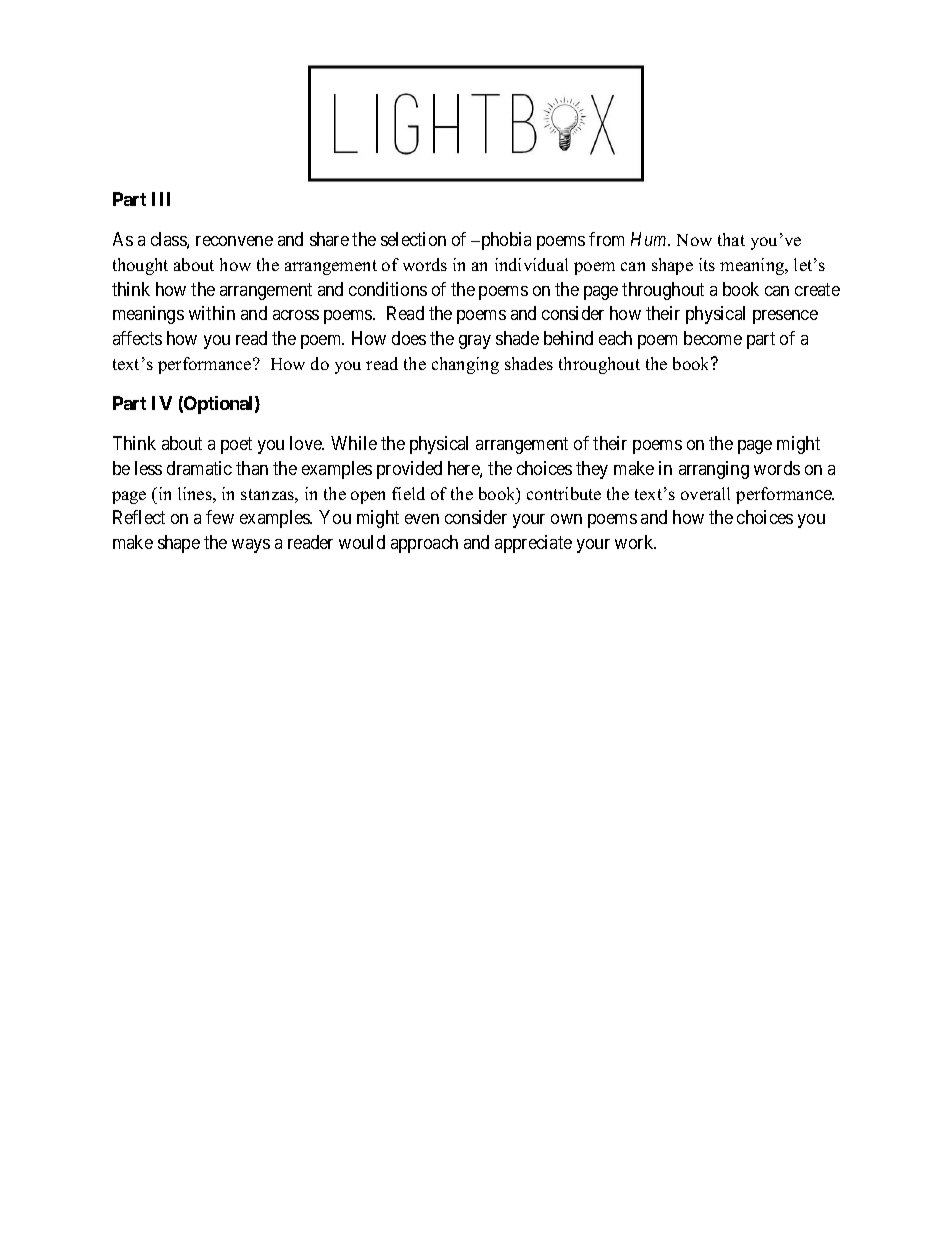 The height and width of the screenshot is (1233, 952). Describe the element at coordinates (236, 446) in the screenshot. I see `poet` at that location.
